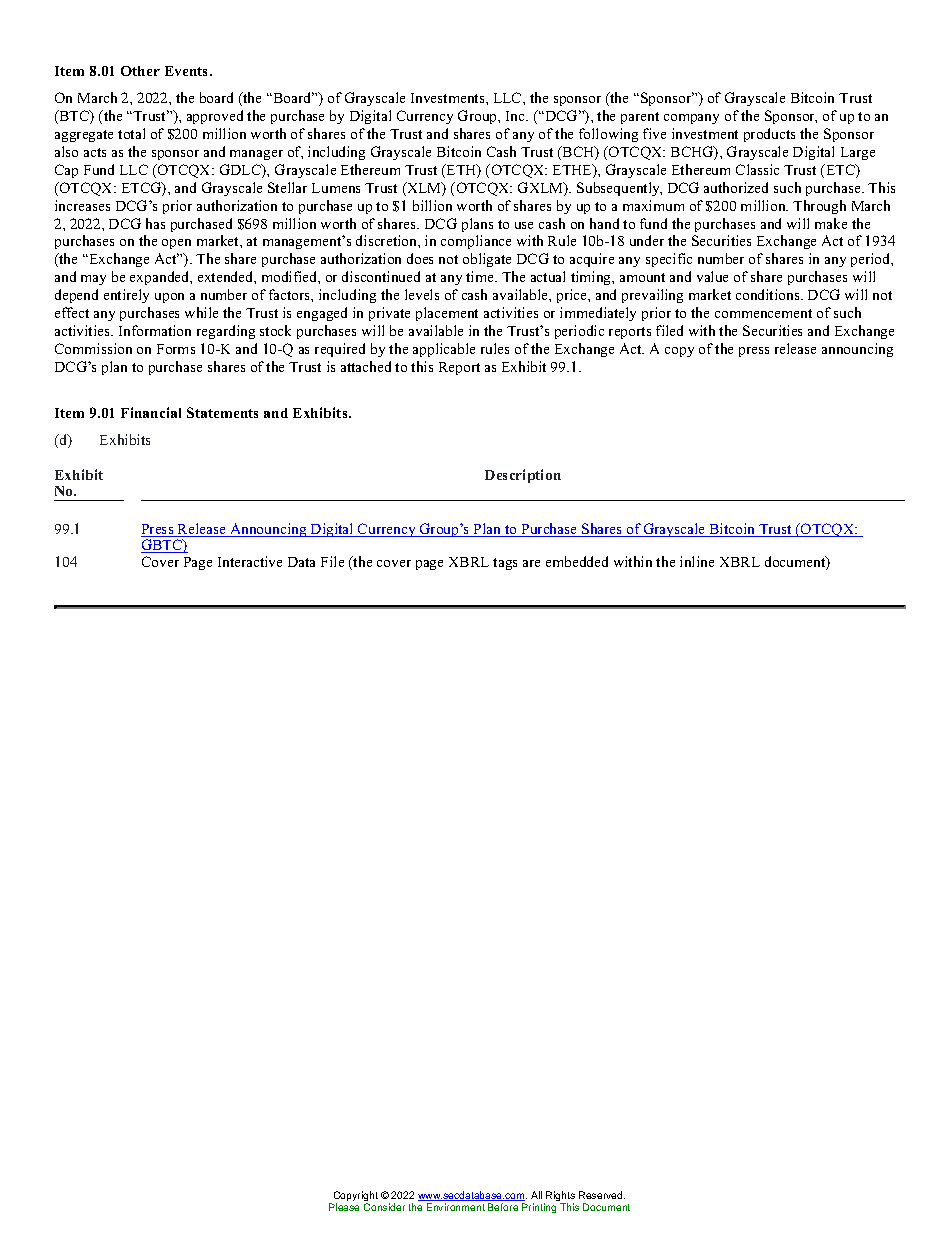 The image size is (952, 1233). What do you see at coordinates (131, 133) in the document?
I see `total` at bounding box center [131, 133].
